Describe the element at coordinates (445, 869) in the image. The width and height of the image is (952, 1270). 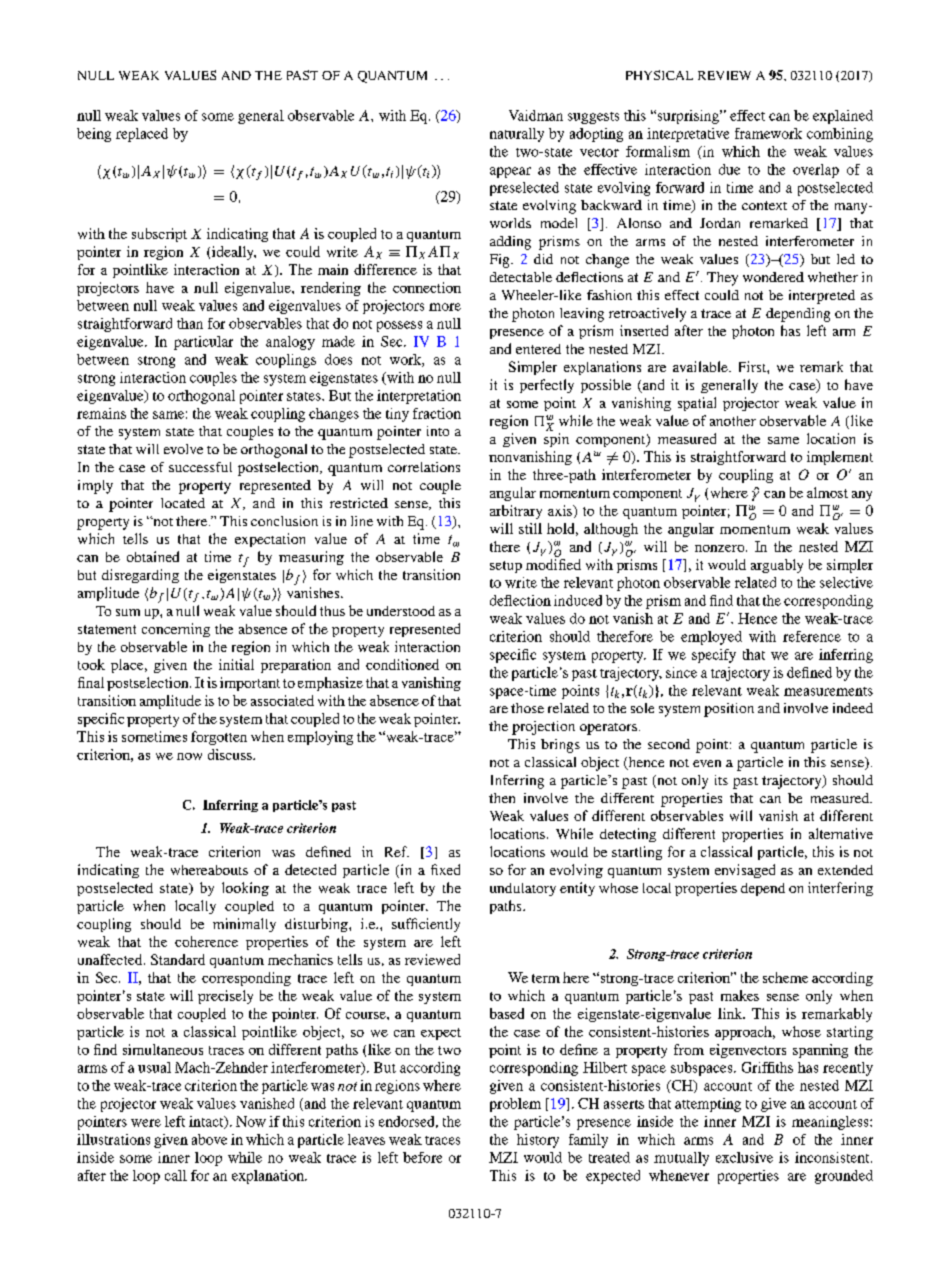
I see `fixed` at that location.
